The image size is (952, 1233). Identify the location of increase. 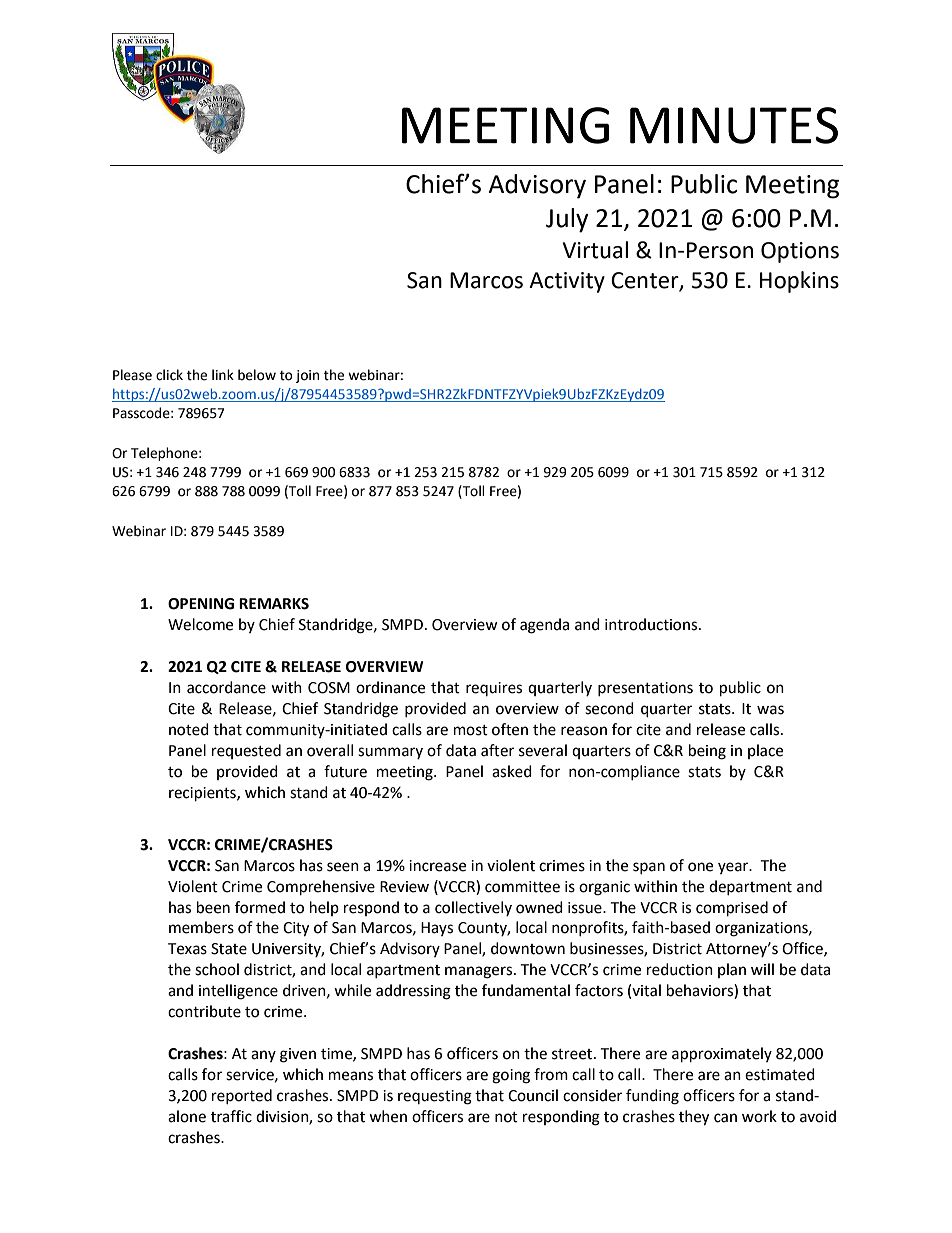
(437, 866).
